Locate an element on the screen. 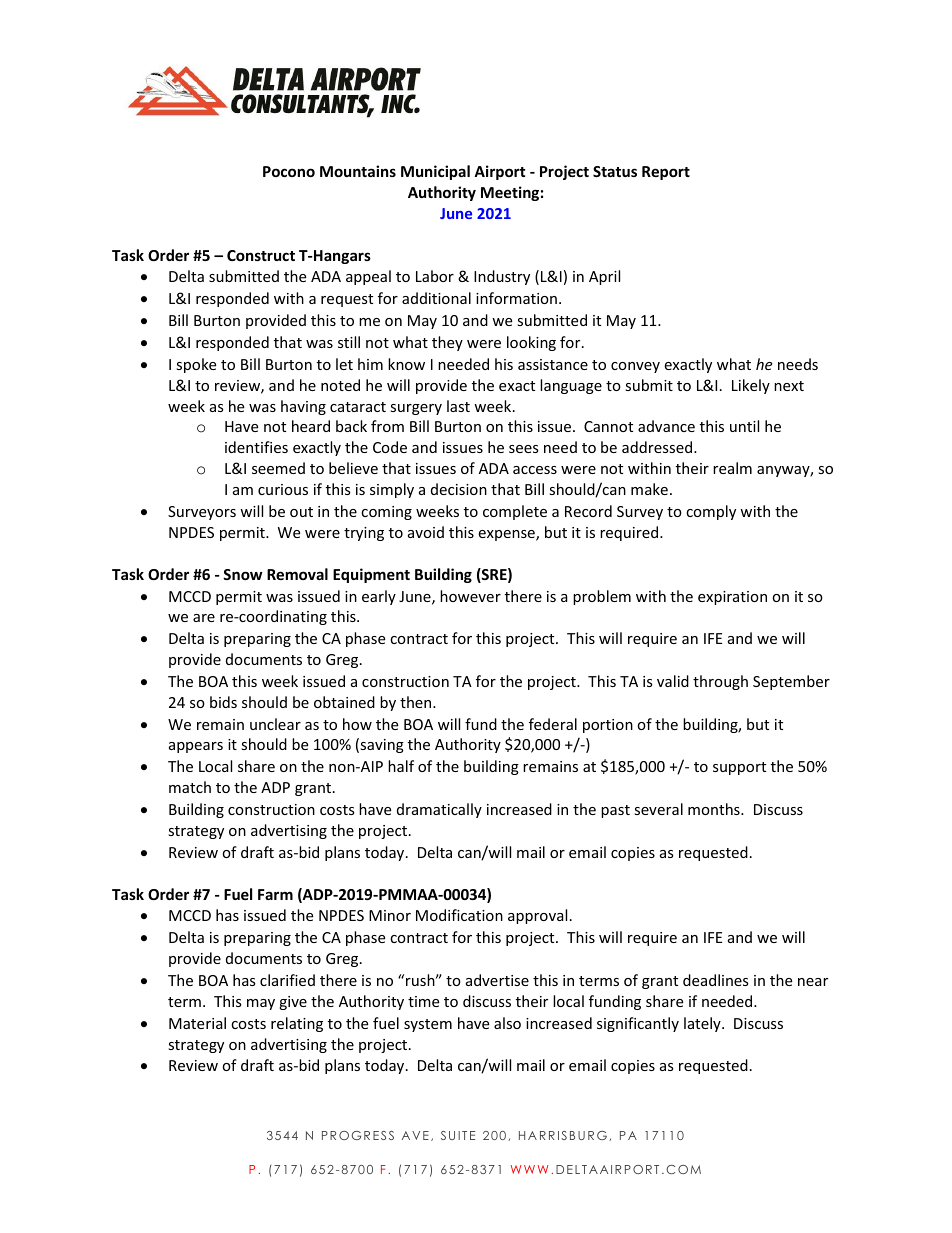 This screenshot has width=952, height=1233. through is located at coordinates (720, 682).
